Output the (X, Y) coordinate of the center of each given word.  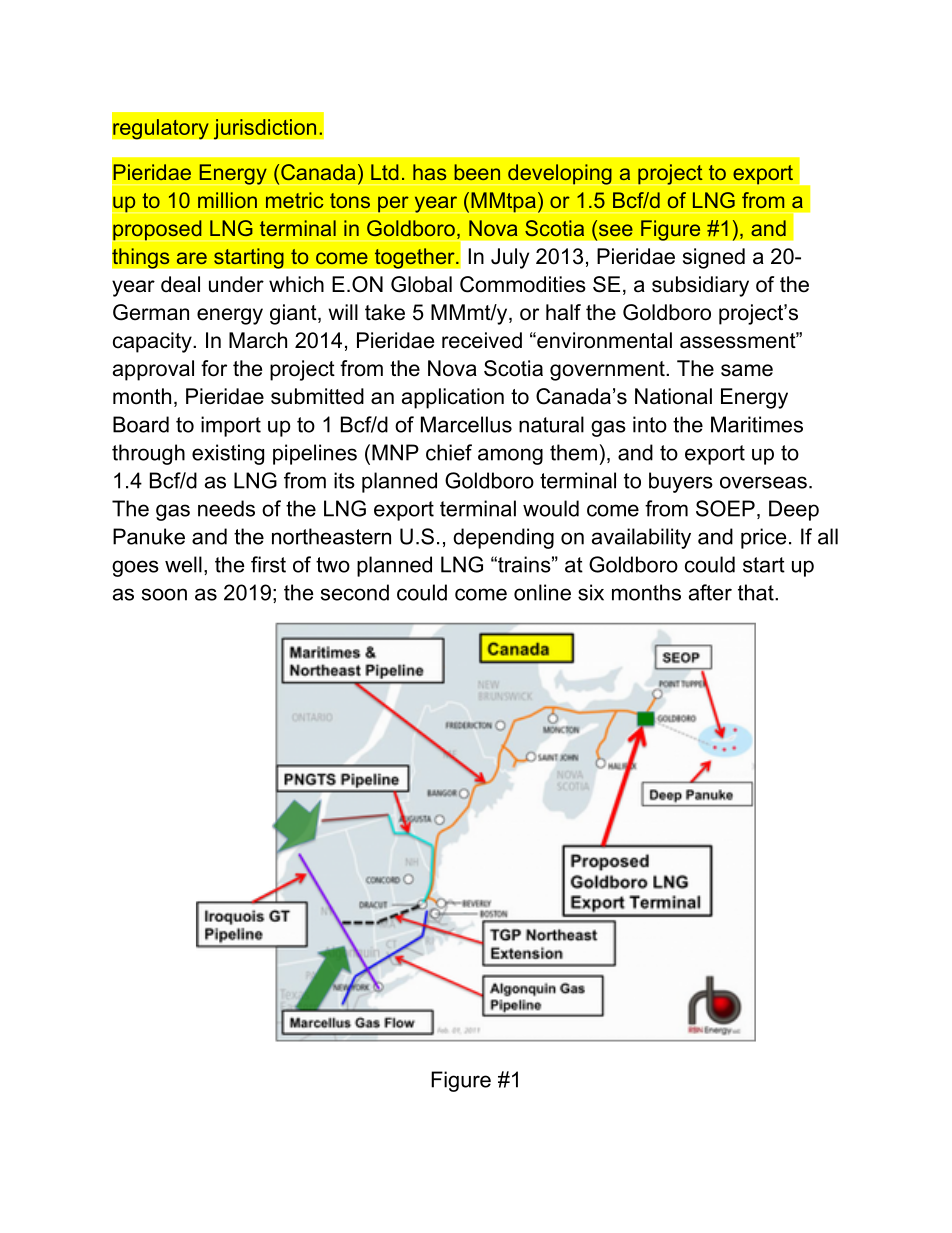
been (477, 172)
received (482, 340)
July (510, 258)
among (510, 456)
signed (714, 258)
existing (228, 454)
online (542, 592)
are (192, 258)
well (183, 564)
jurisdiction (265, 129)
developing (560, 174)
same (747, 370)
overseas (763, 482)
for (214, 368)
